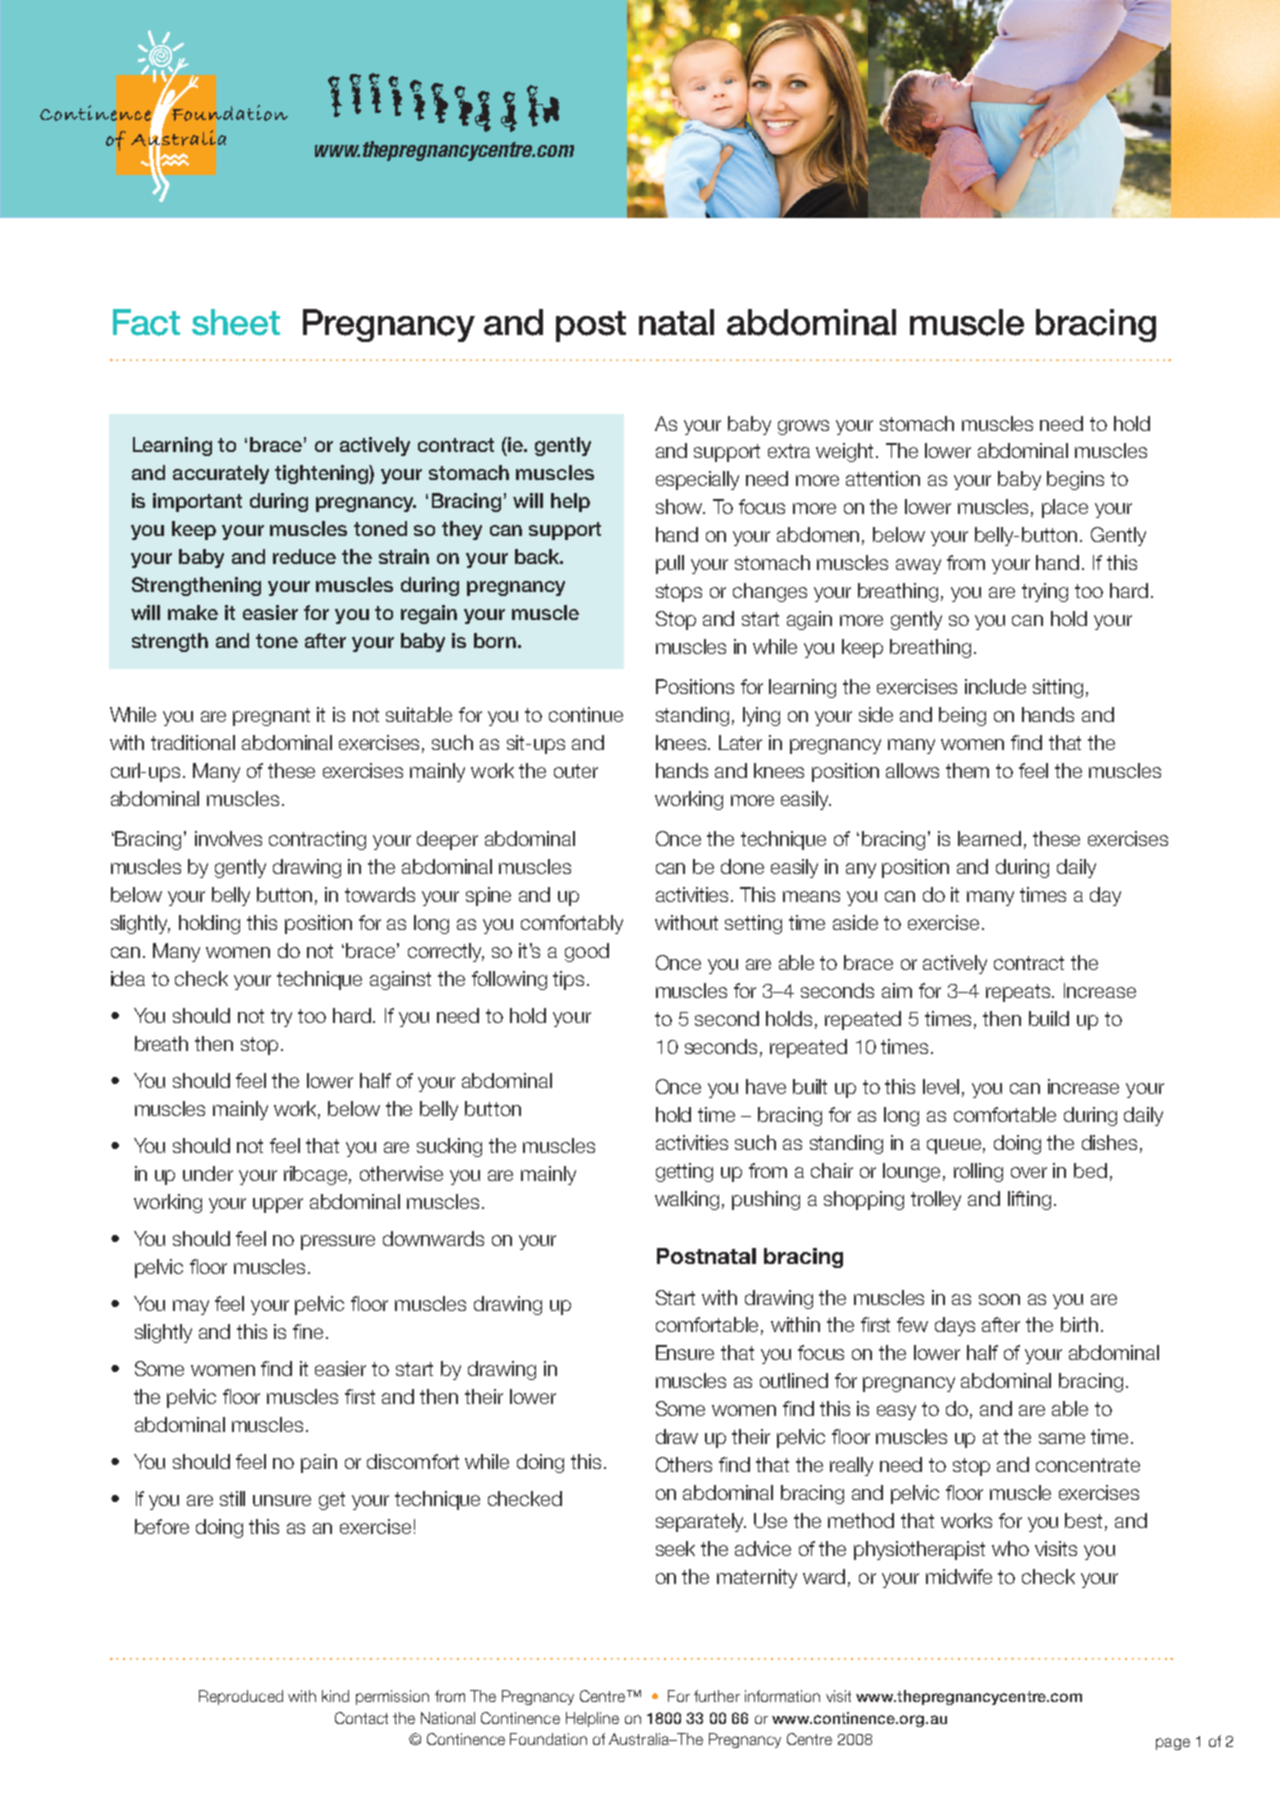 This screenshot has height=1810, width=1280. I want to click on especially, so click(697, 480).
